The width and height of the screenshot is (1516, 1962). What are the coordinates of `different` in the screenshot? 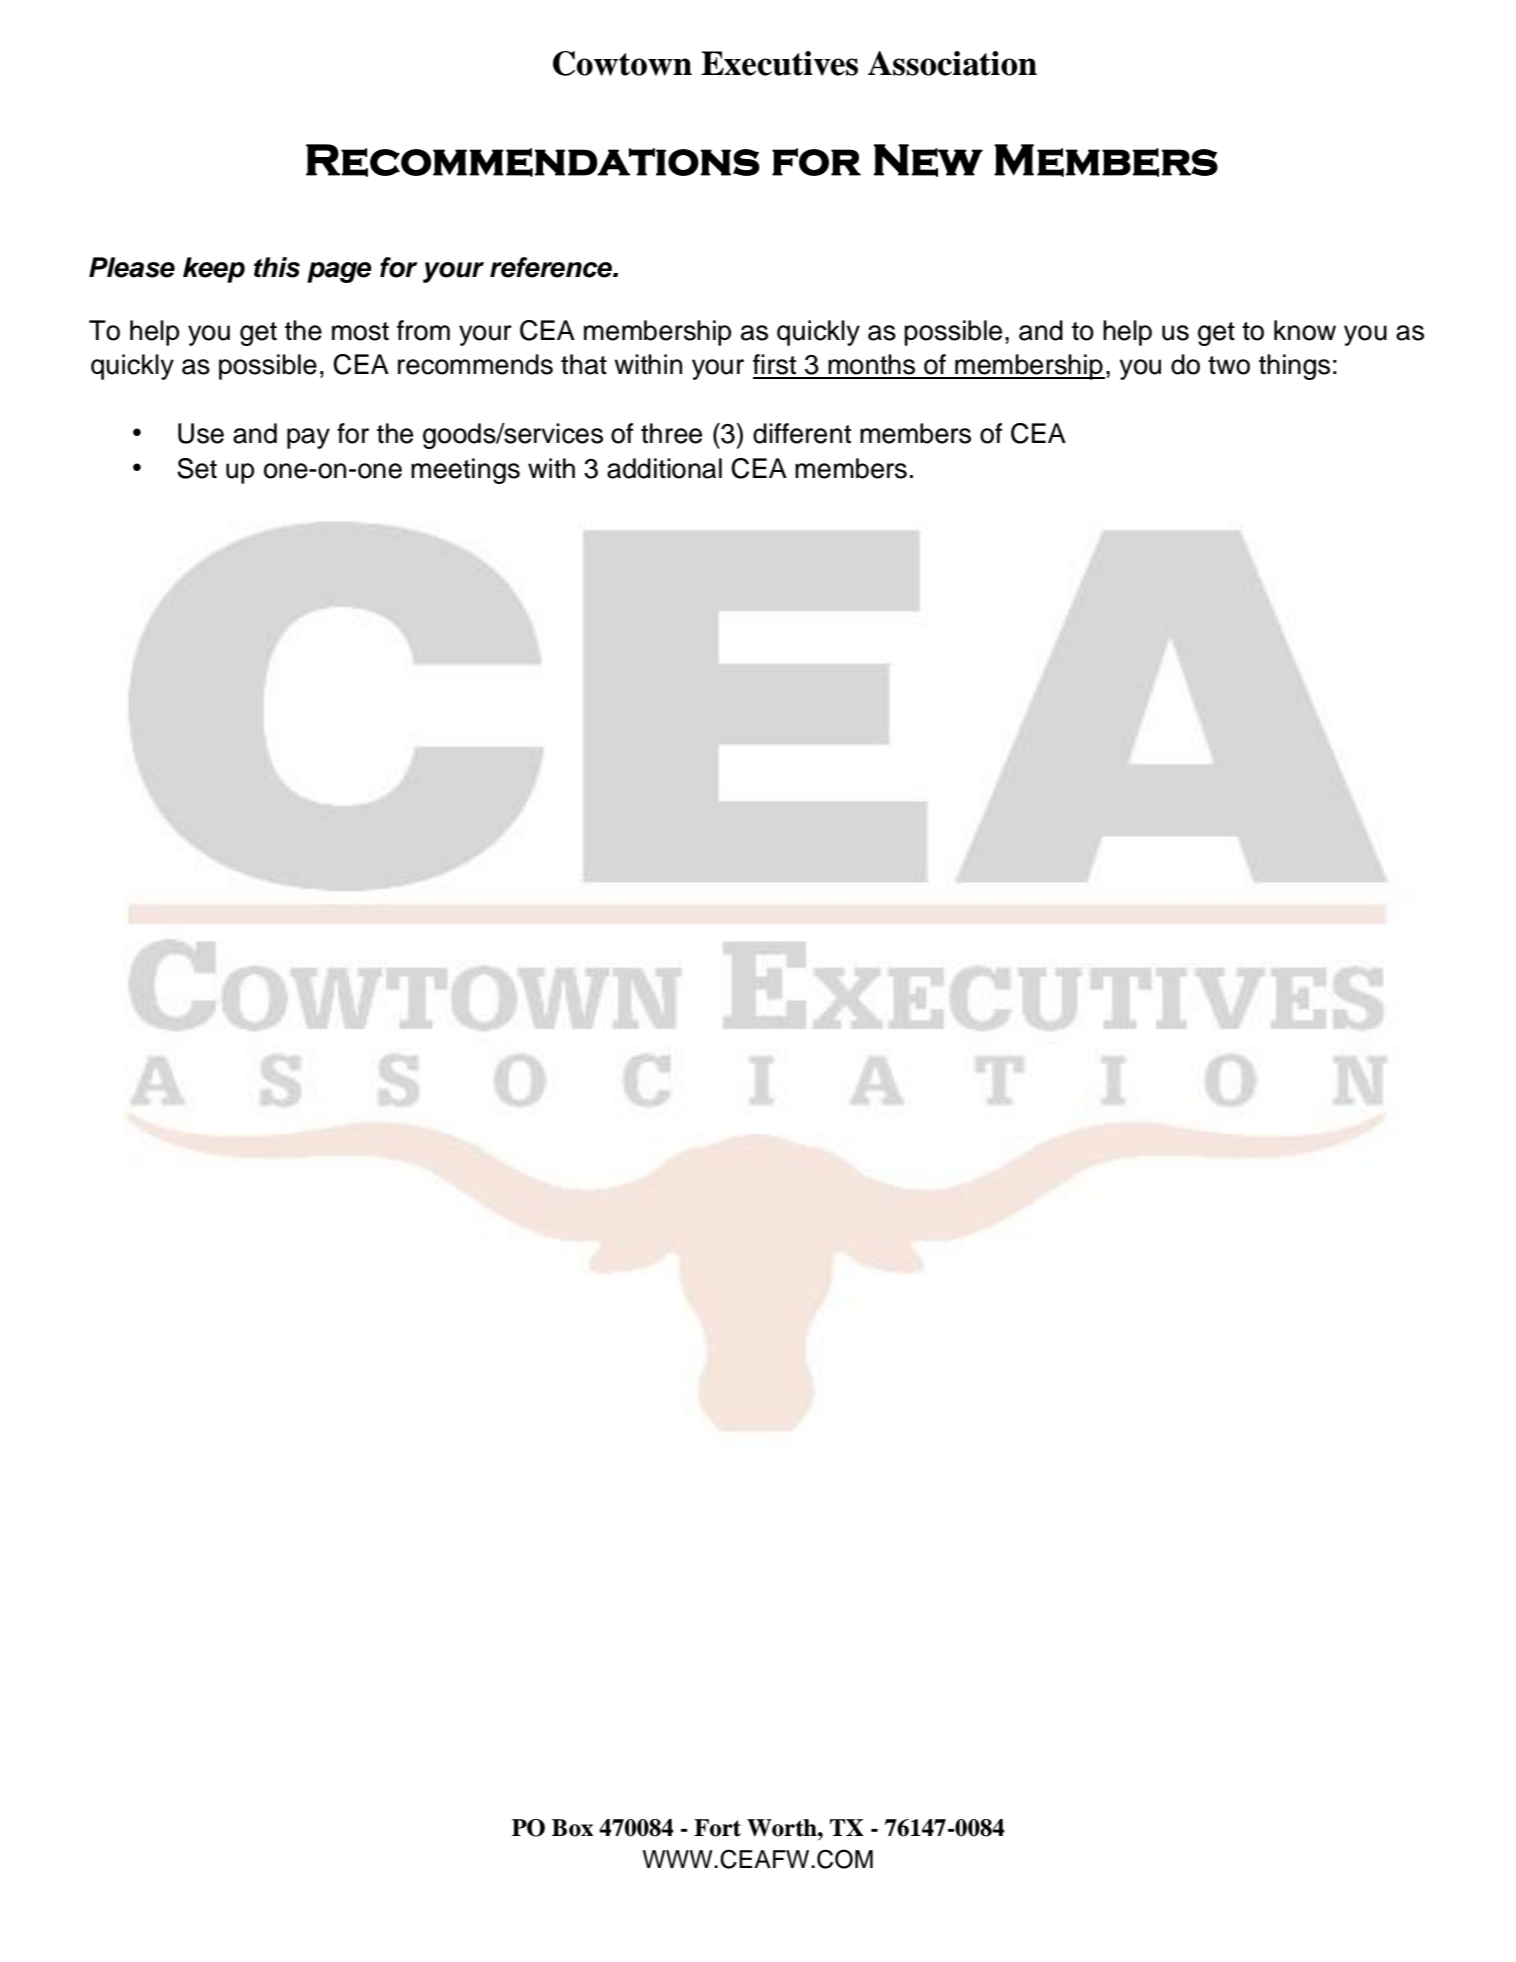 It's located at (802, 433).
